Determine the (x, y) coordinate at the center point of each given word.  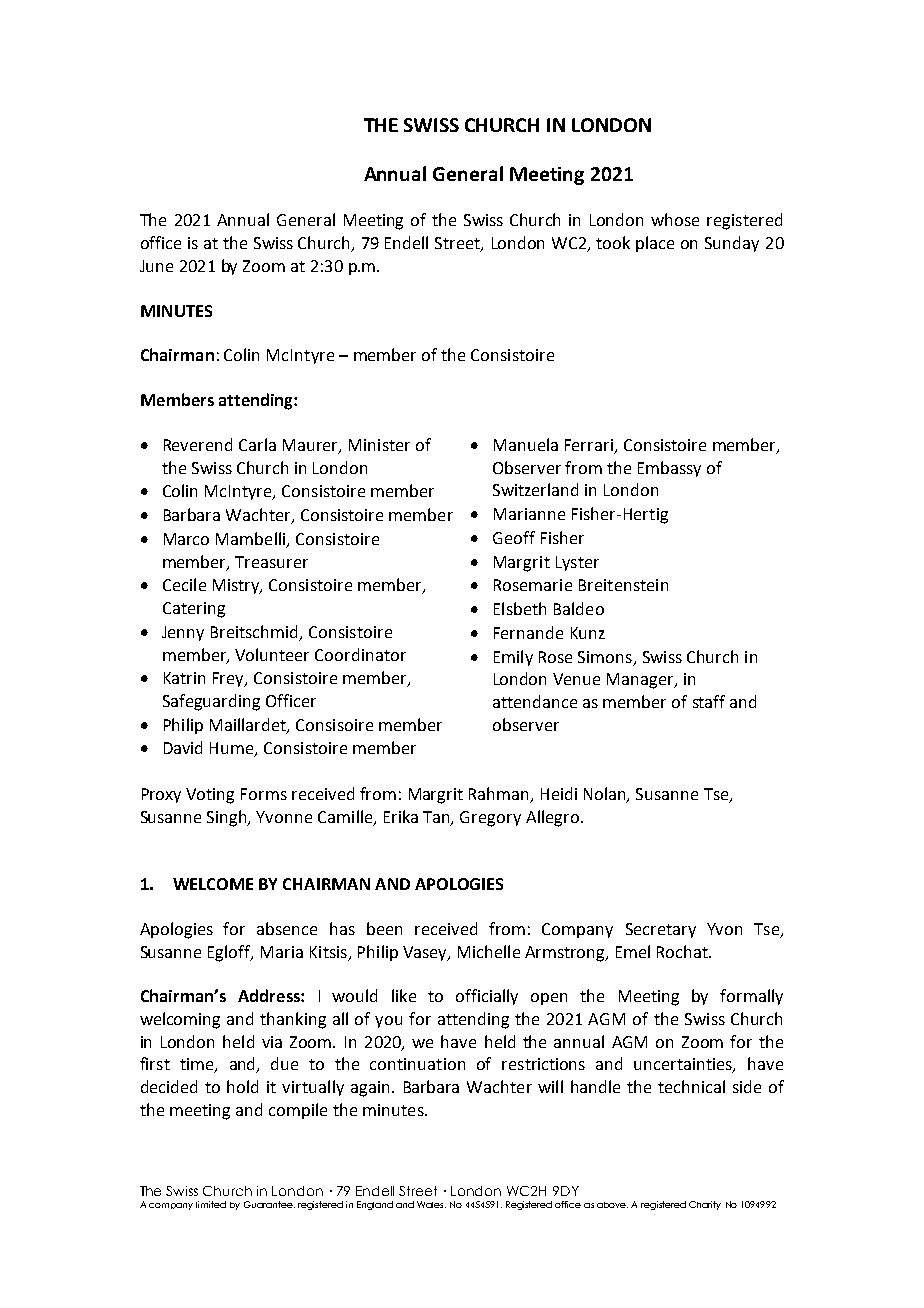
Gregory (490, 819)
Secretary (661, 930)
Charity (705, 1205)
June (156, 266)
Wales (431, 1204)
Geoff (514, 537)
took (613, 242)
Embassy (669, 469)
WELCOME (213, 884)
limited (211, 1204)
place (655, 244)
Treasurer (271, 562)
